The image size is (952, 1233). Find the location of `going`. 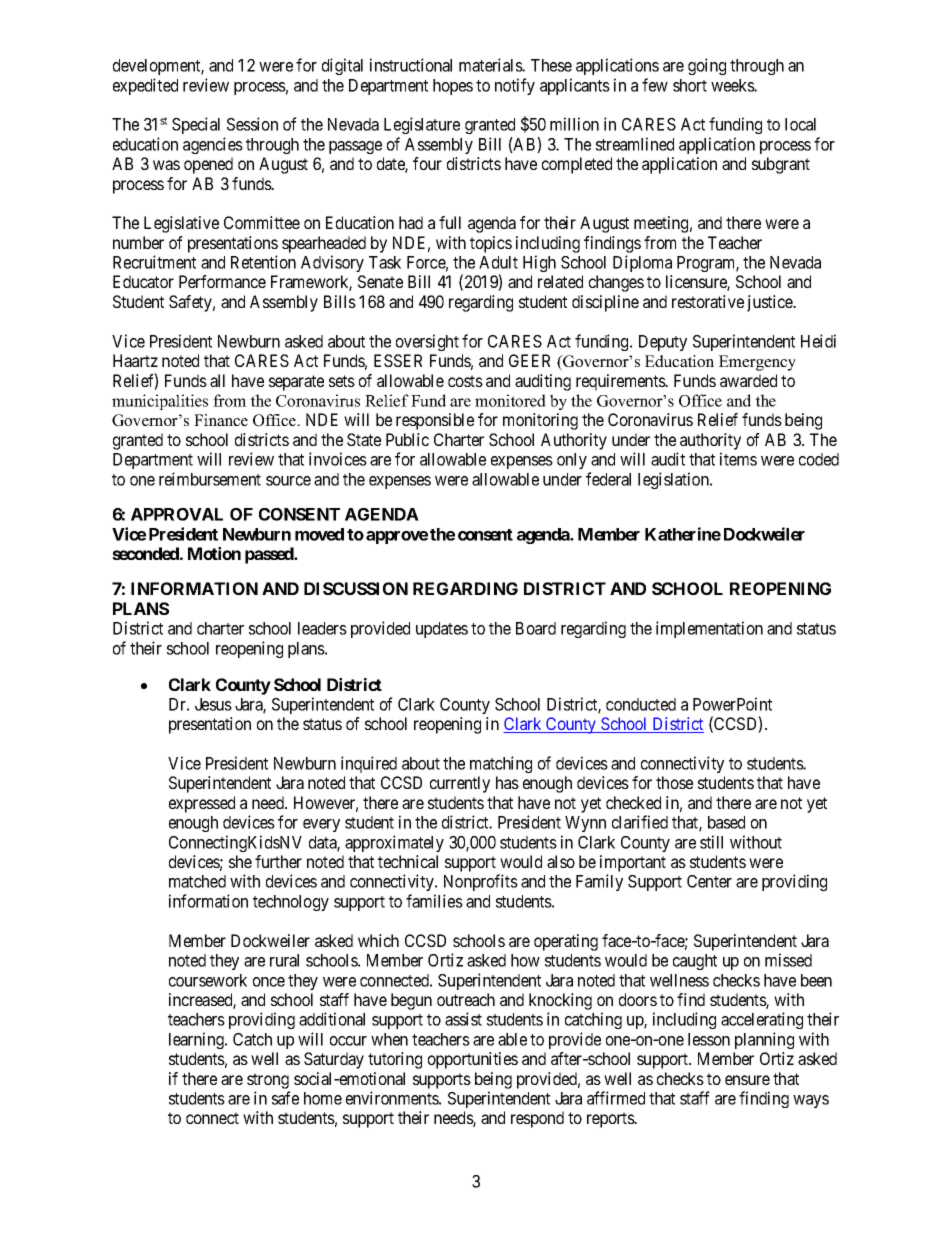

going is located at coordinates (707, 66).
